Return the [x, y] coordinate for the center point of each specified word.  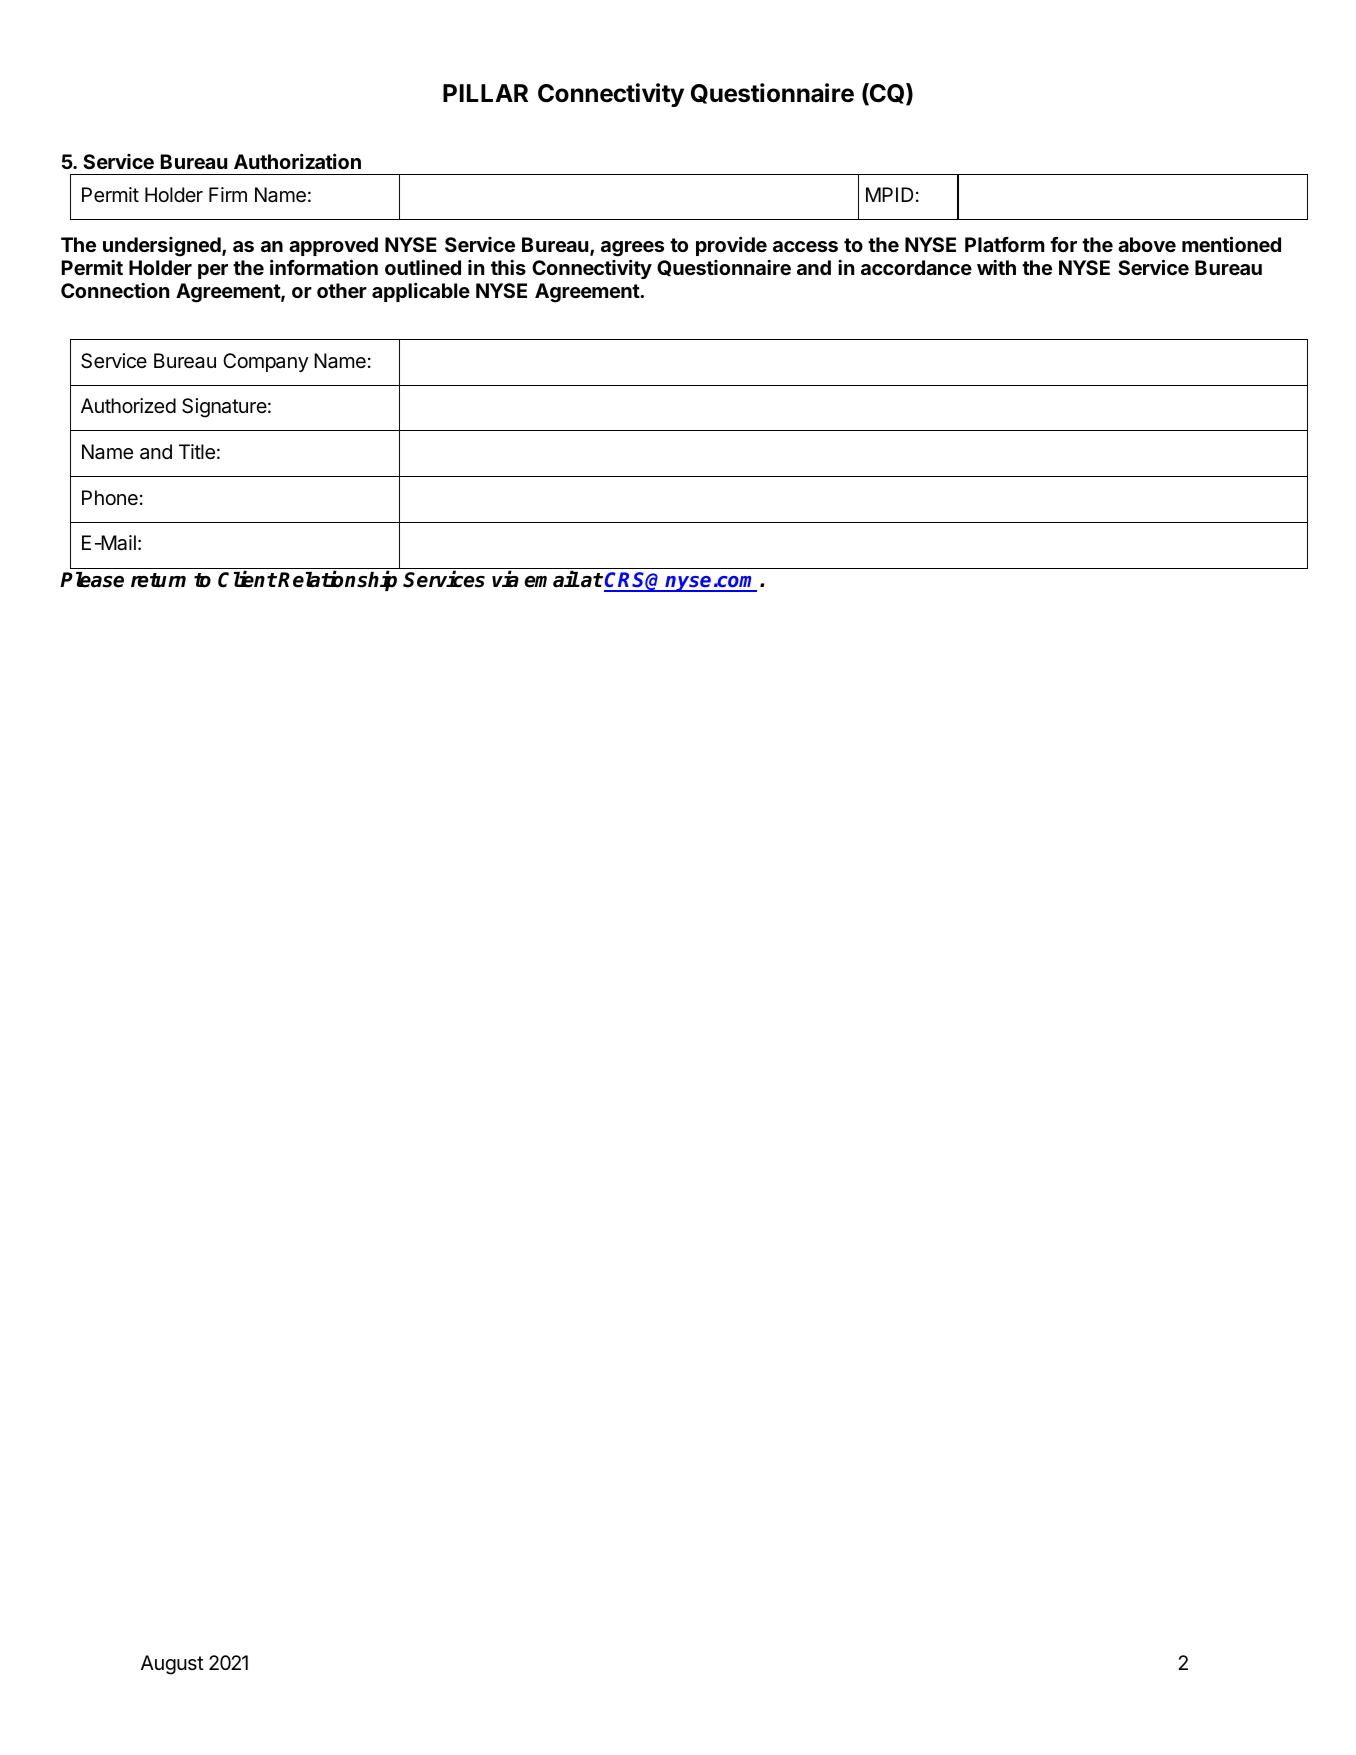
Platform [1005, 244]
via [505, 579]
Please [92, 580]
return [158, 580]
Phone [110, 497]
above [1147, 244]
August [172, 1665]
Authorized [128, 405]
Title [197, 451]
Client [247, 579]
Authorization [297, 161]
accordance [916, 267]
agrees [632, 249]
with [996, 267]
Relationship [337, 580]
